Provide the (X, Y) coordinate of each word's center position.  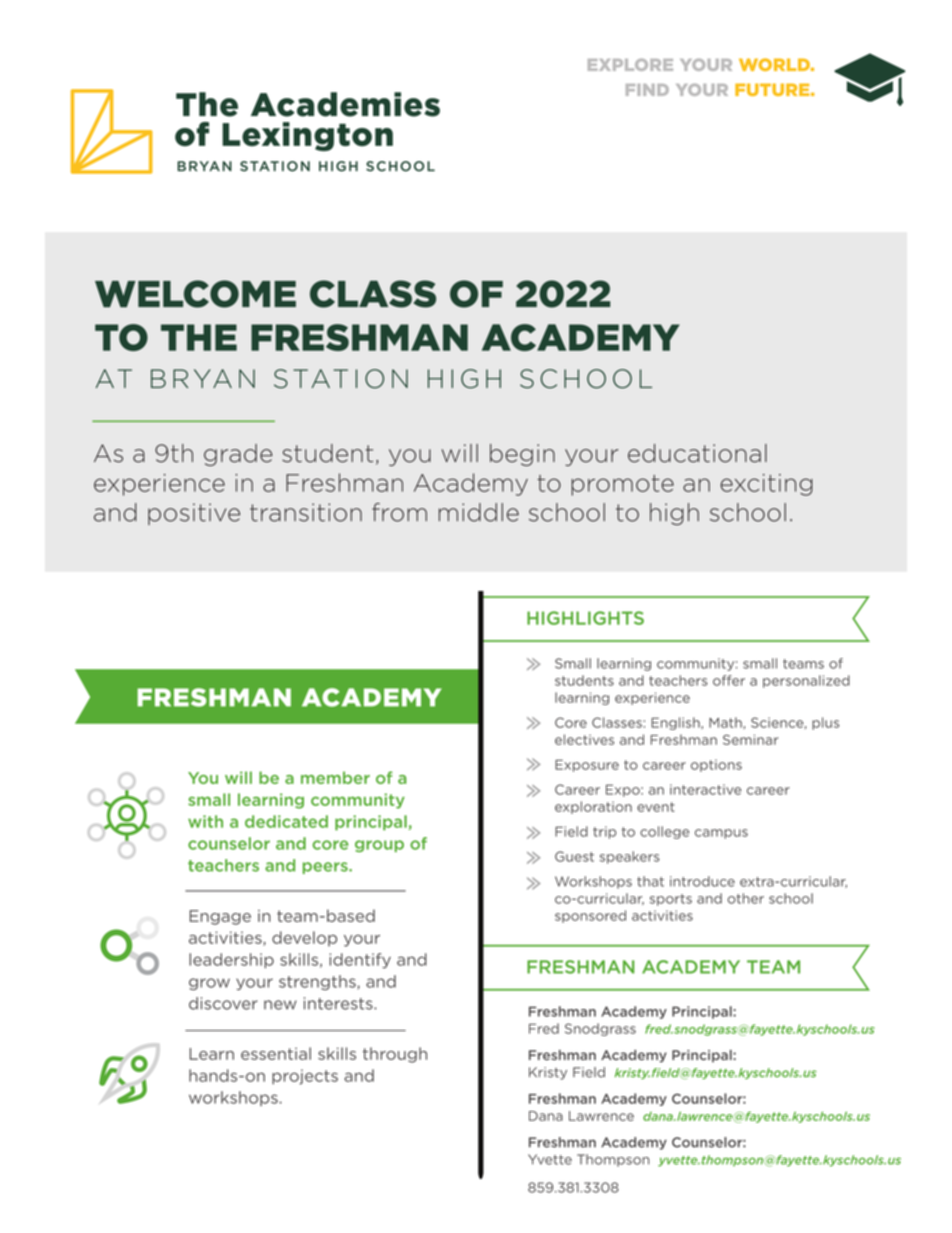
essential (276, 1053)
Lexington (307, 136)
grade (238, 455)
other (746, 898)
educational (697, 453)
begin (522, 455)
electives (584, 739)
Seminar (750, 739)
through (395, 1055)
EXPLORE (630, 65)
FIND (647, 90)
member (335, 777)
